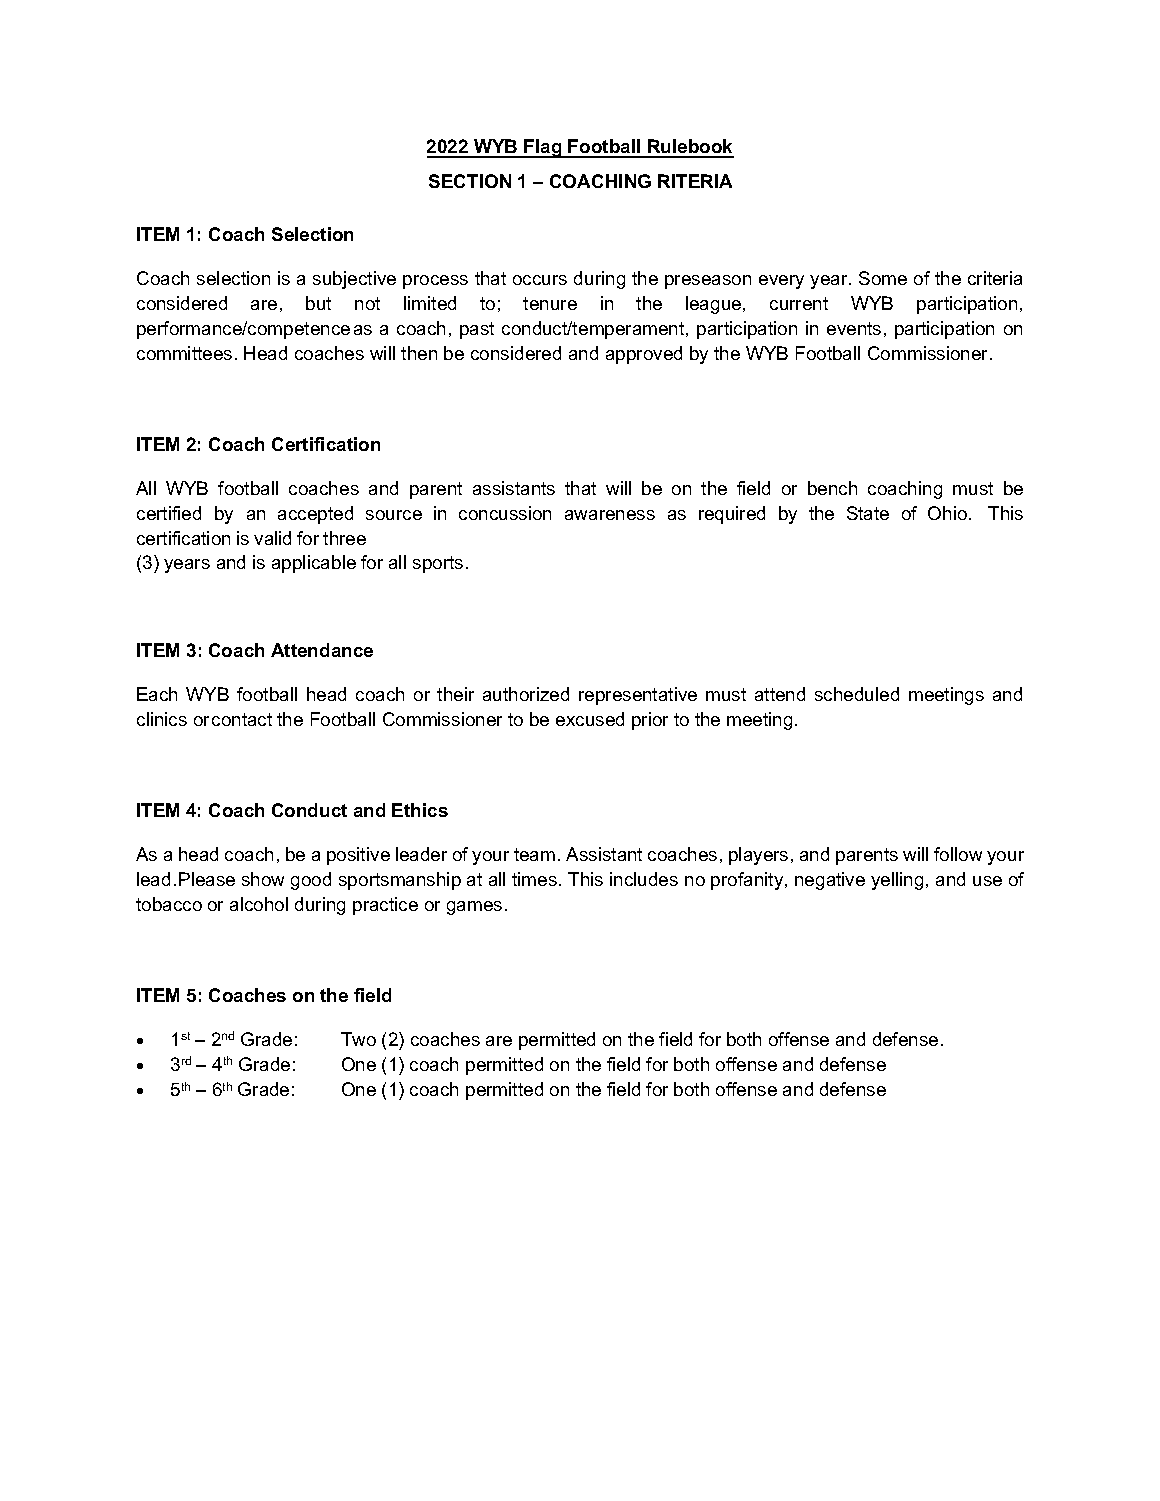 The width and height of the image is (1160, 1501). What do you see at coordinates (543, 148) in the image?
I see `Flag` at bounding box center [543, 148].
